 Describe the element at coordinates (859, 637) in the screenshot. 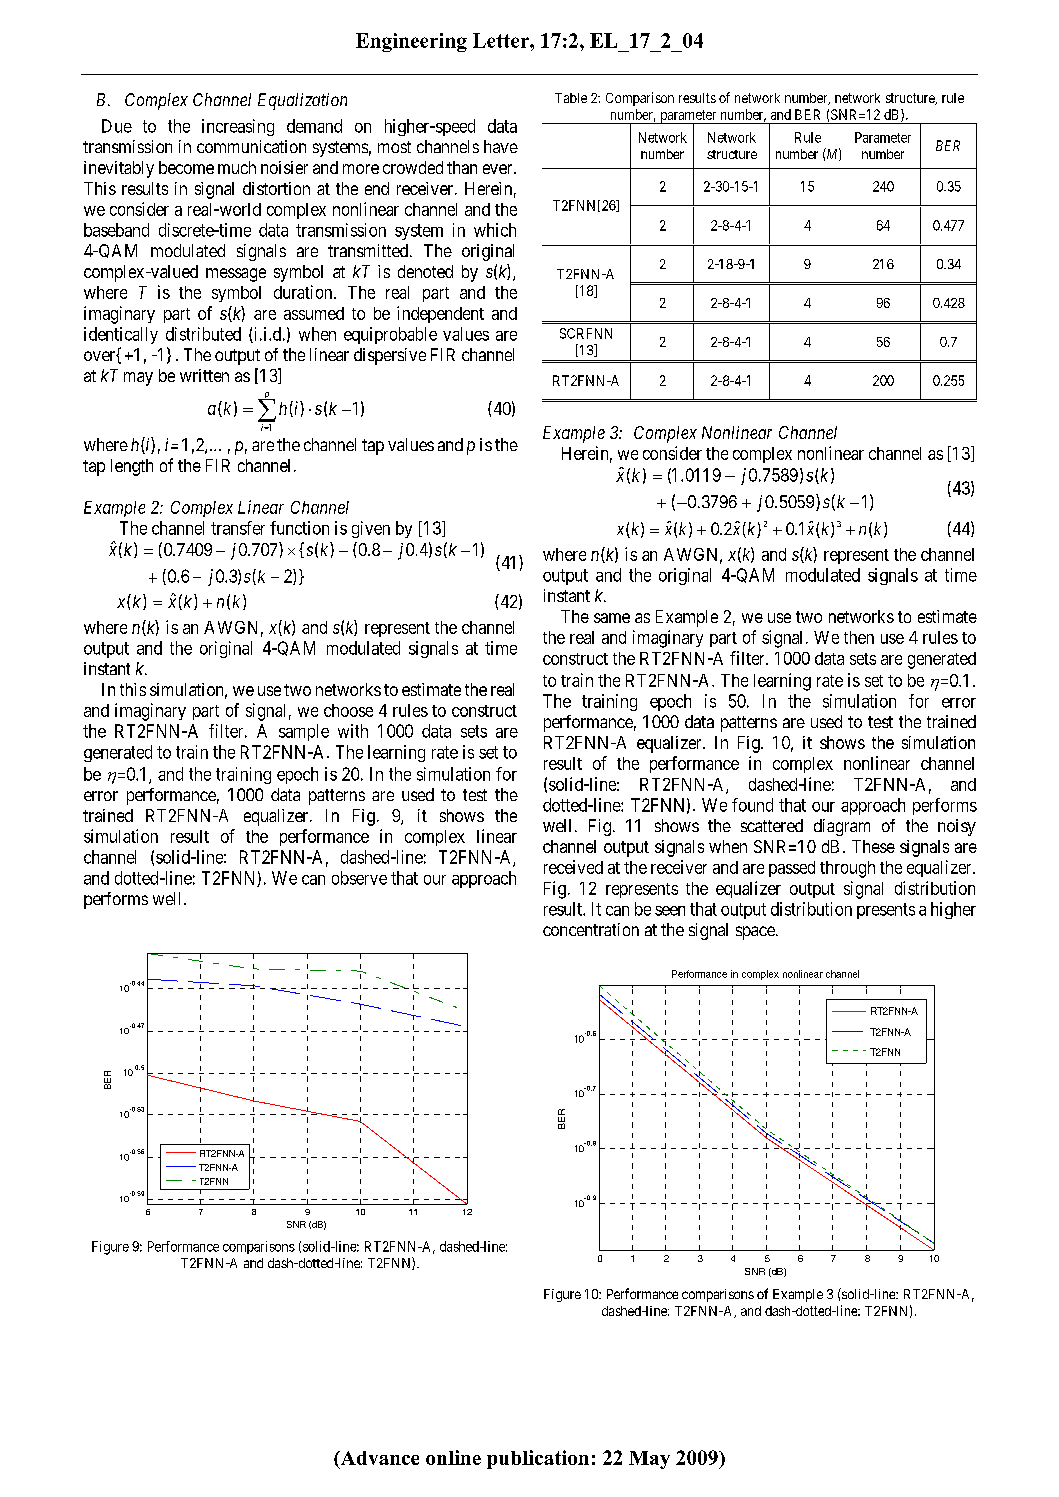

I see `then` at that location.
